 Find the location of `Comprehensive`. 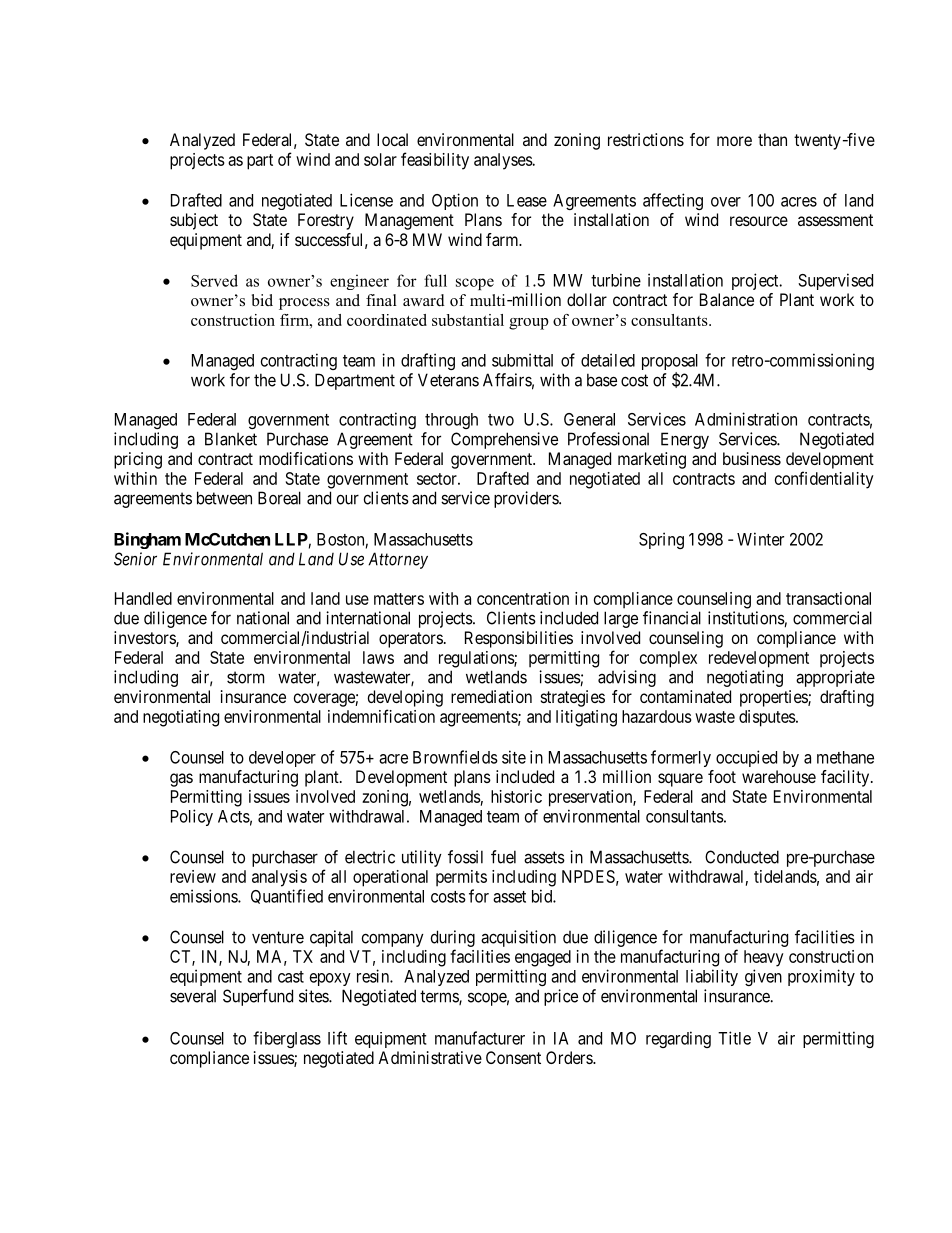

Comprehensive is located at coordinates (504, 440).
